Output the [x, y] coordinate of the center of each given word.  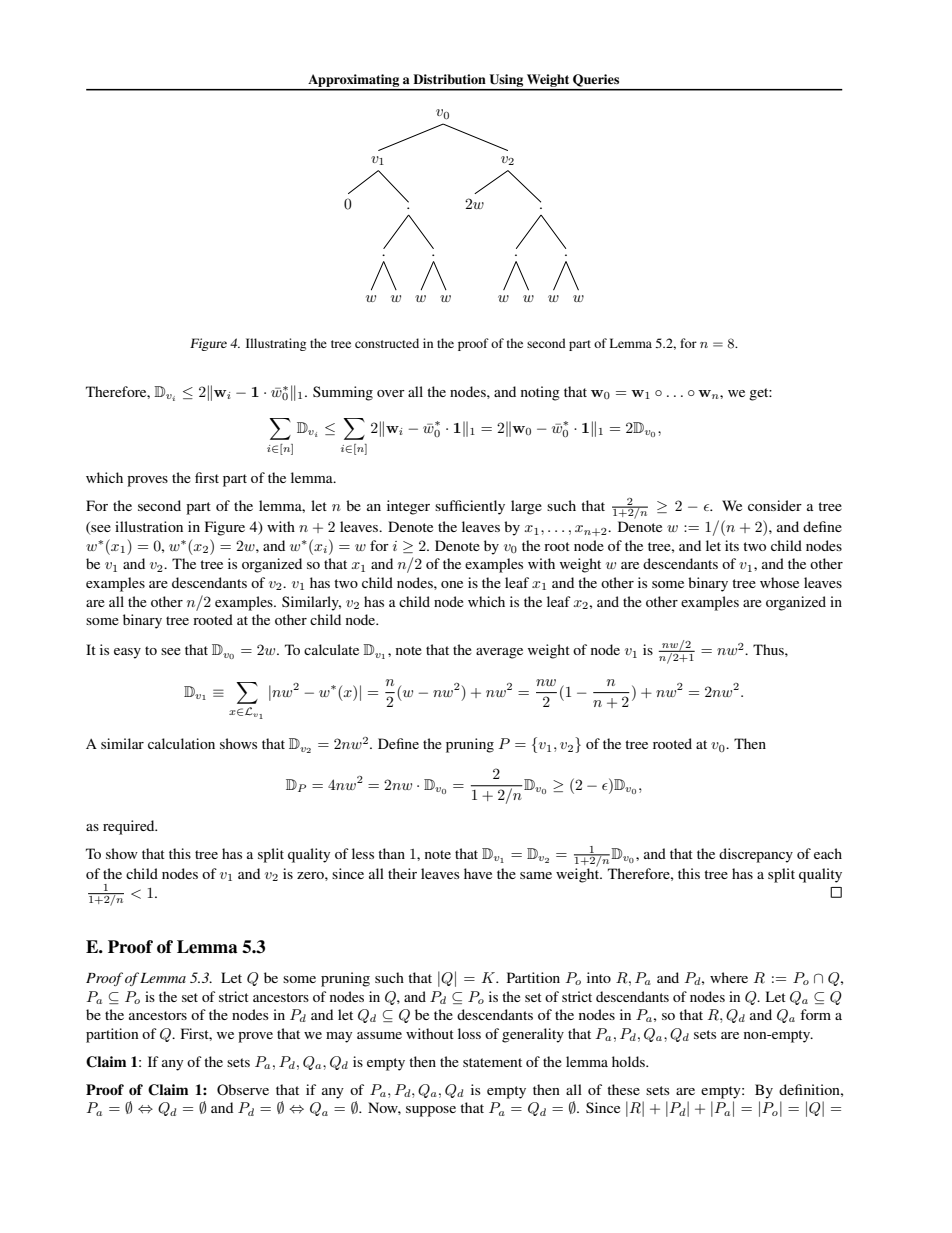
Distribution [449, 79]
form [815, 1014]
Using [506, 82]
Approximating [354, 82]
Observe [243, 1089]
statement [492, 1062]
